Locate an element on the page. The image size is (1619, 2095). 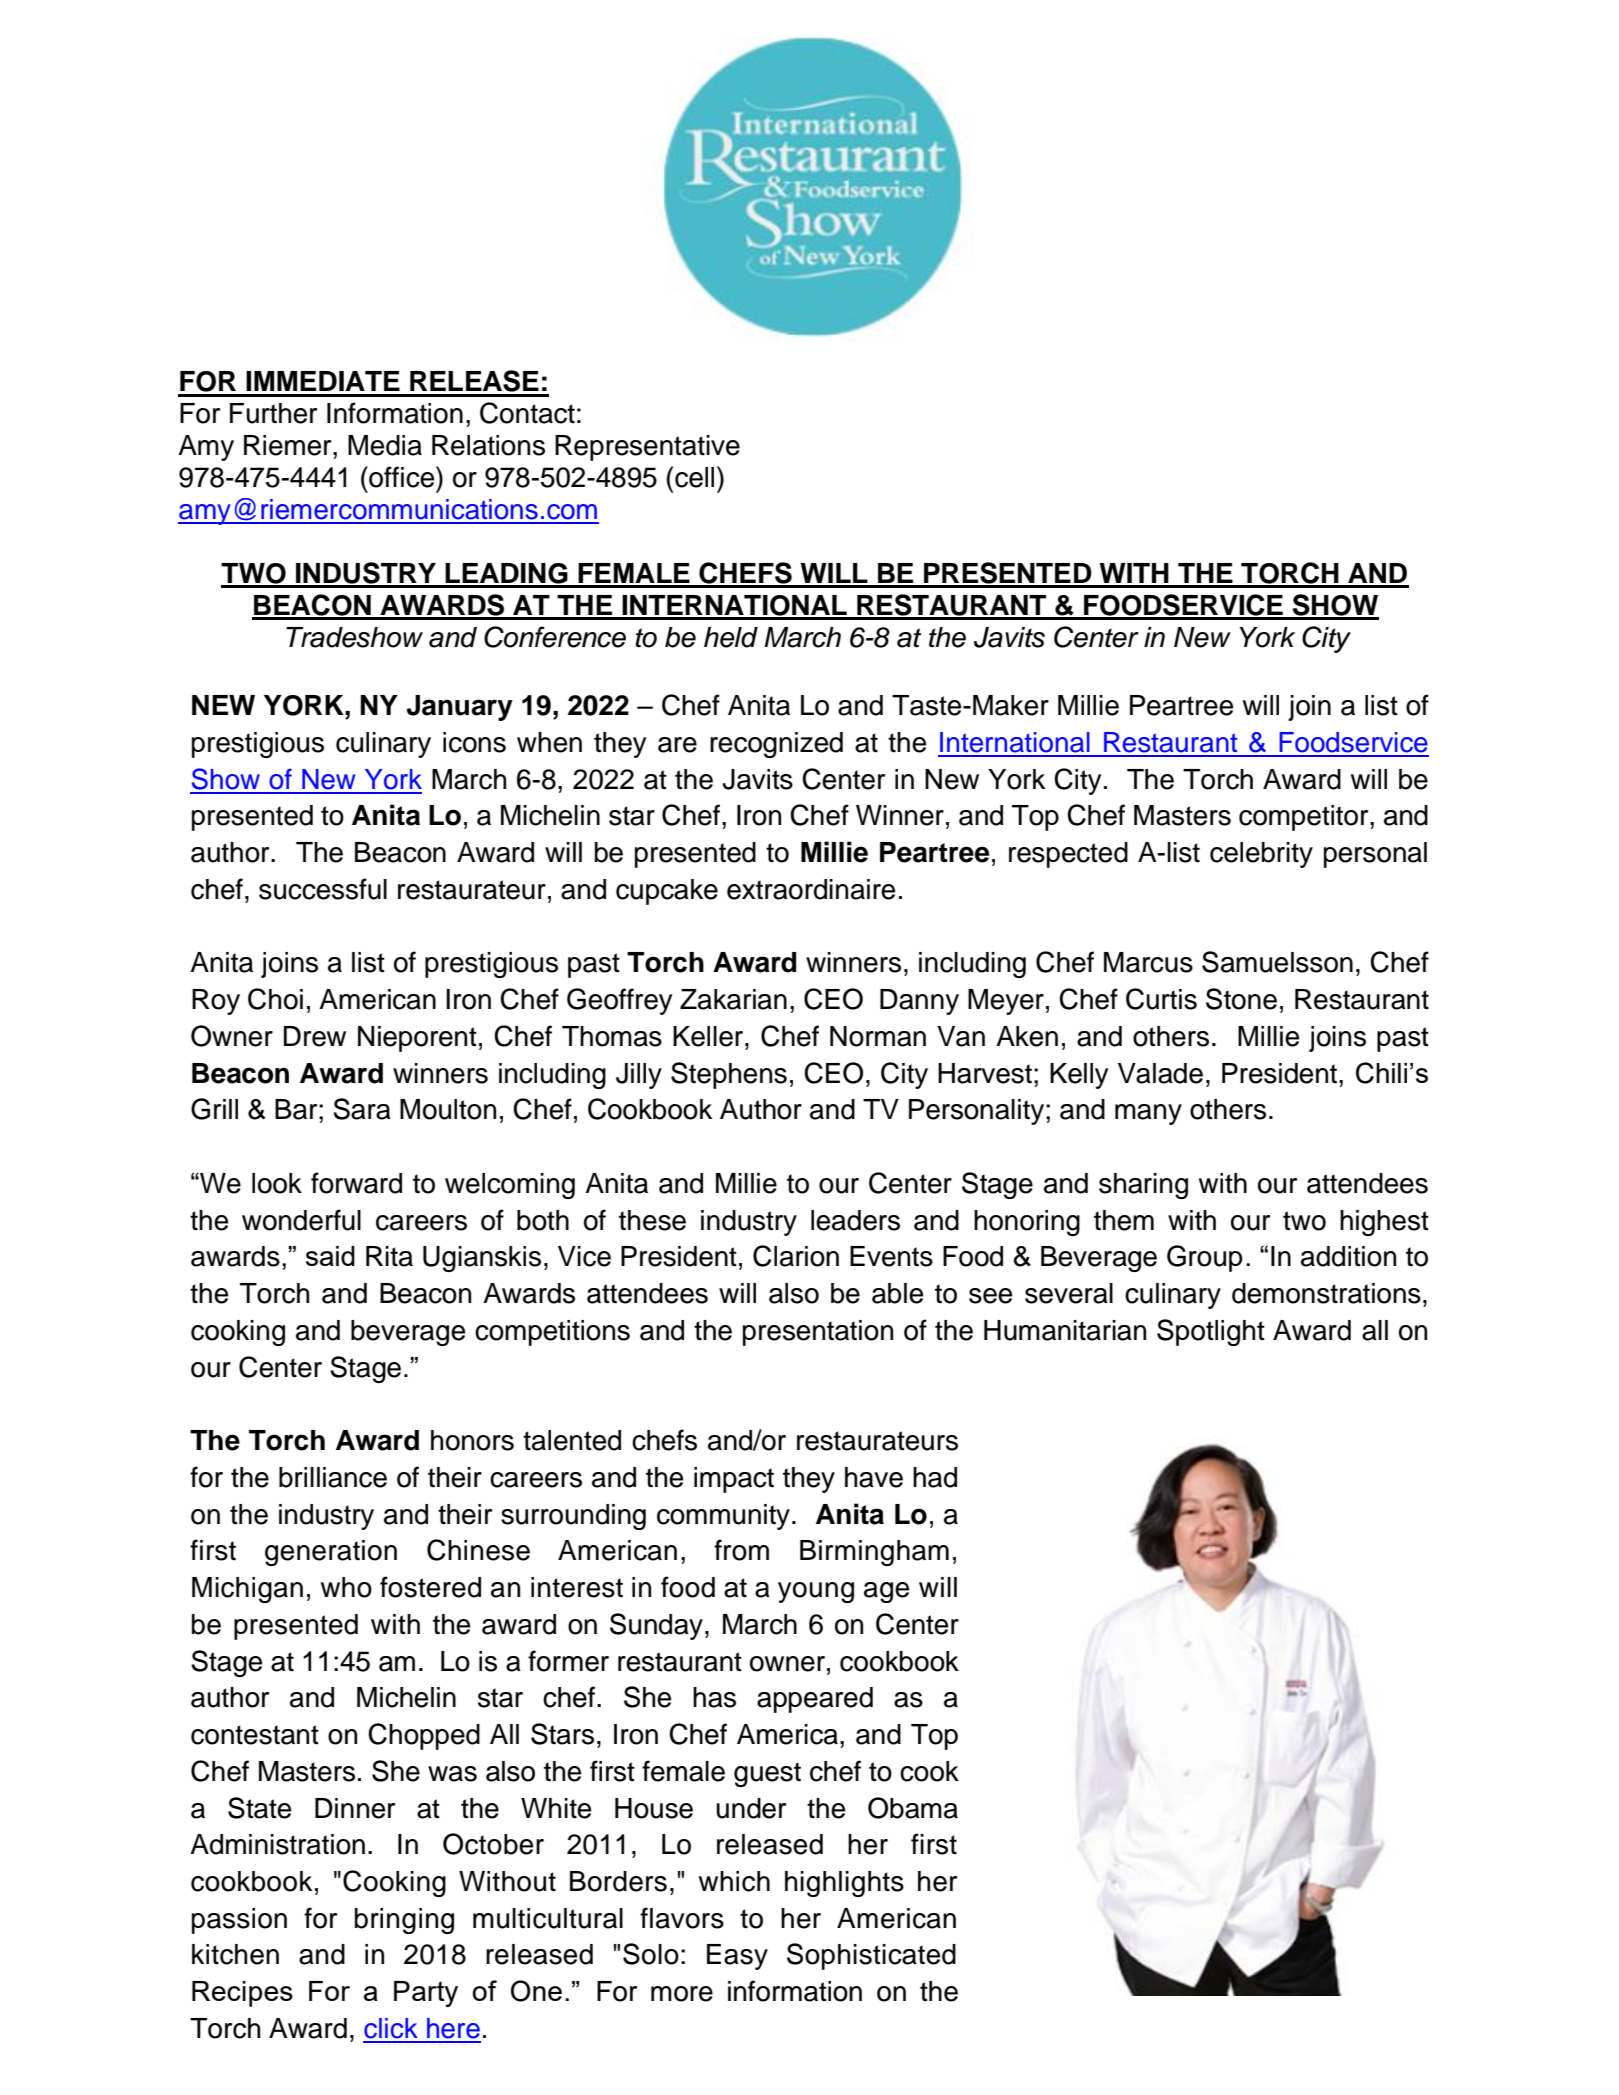
bringing is located at coordinates (404, 1921).
